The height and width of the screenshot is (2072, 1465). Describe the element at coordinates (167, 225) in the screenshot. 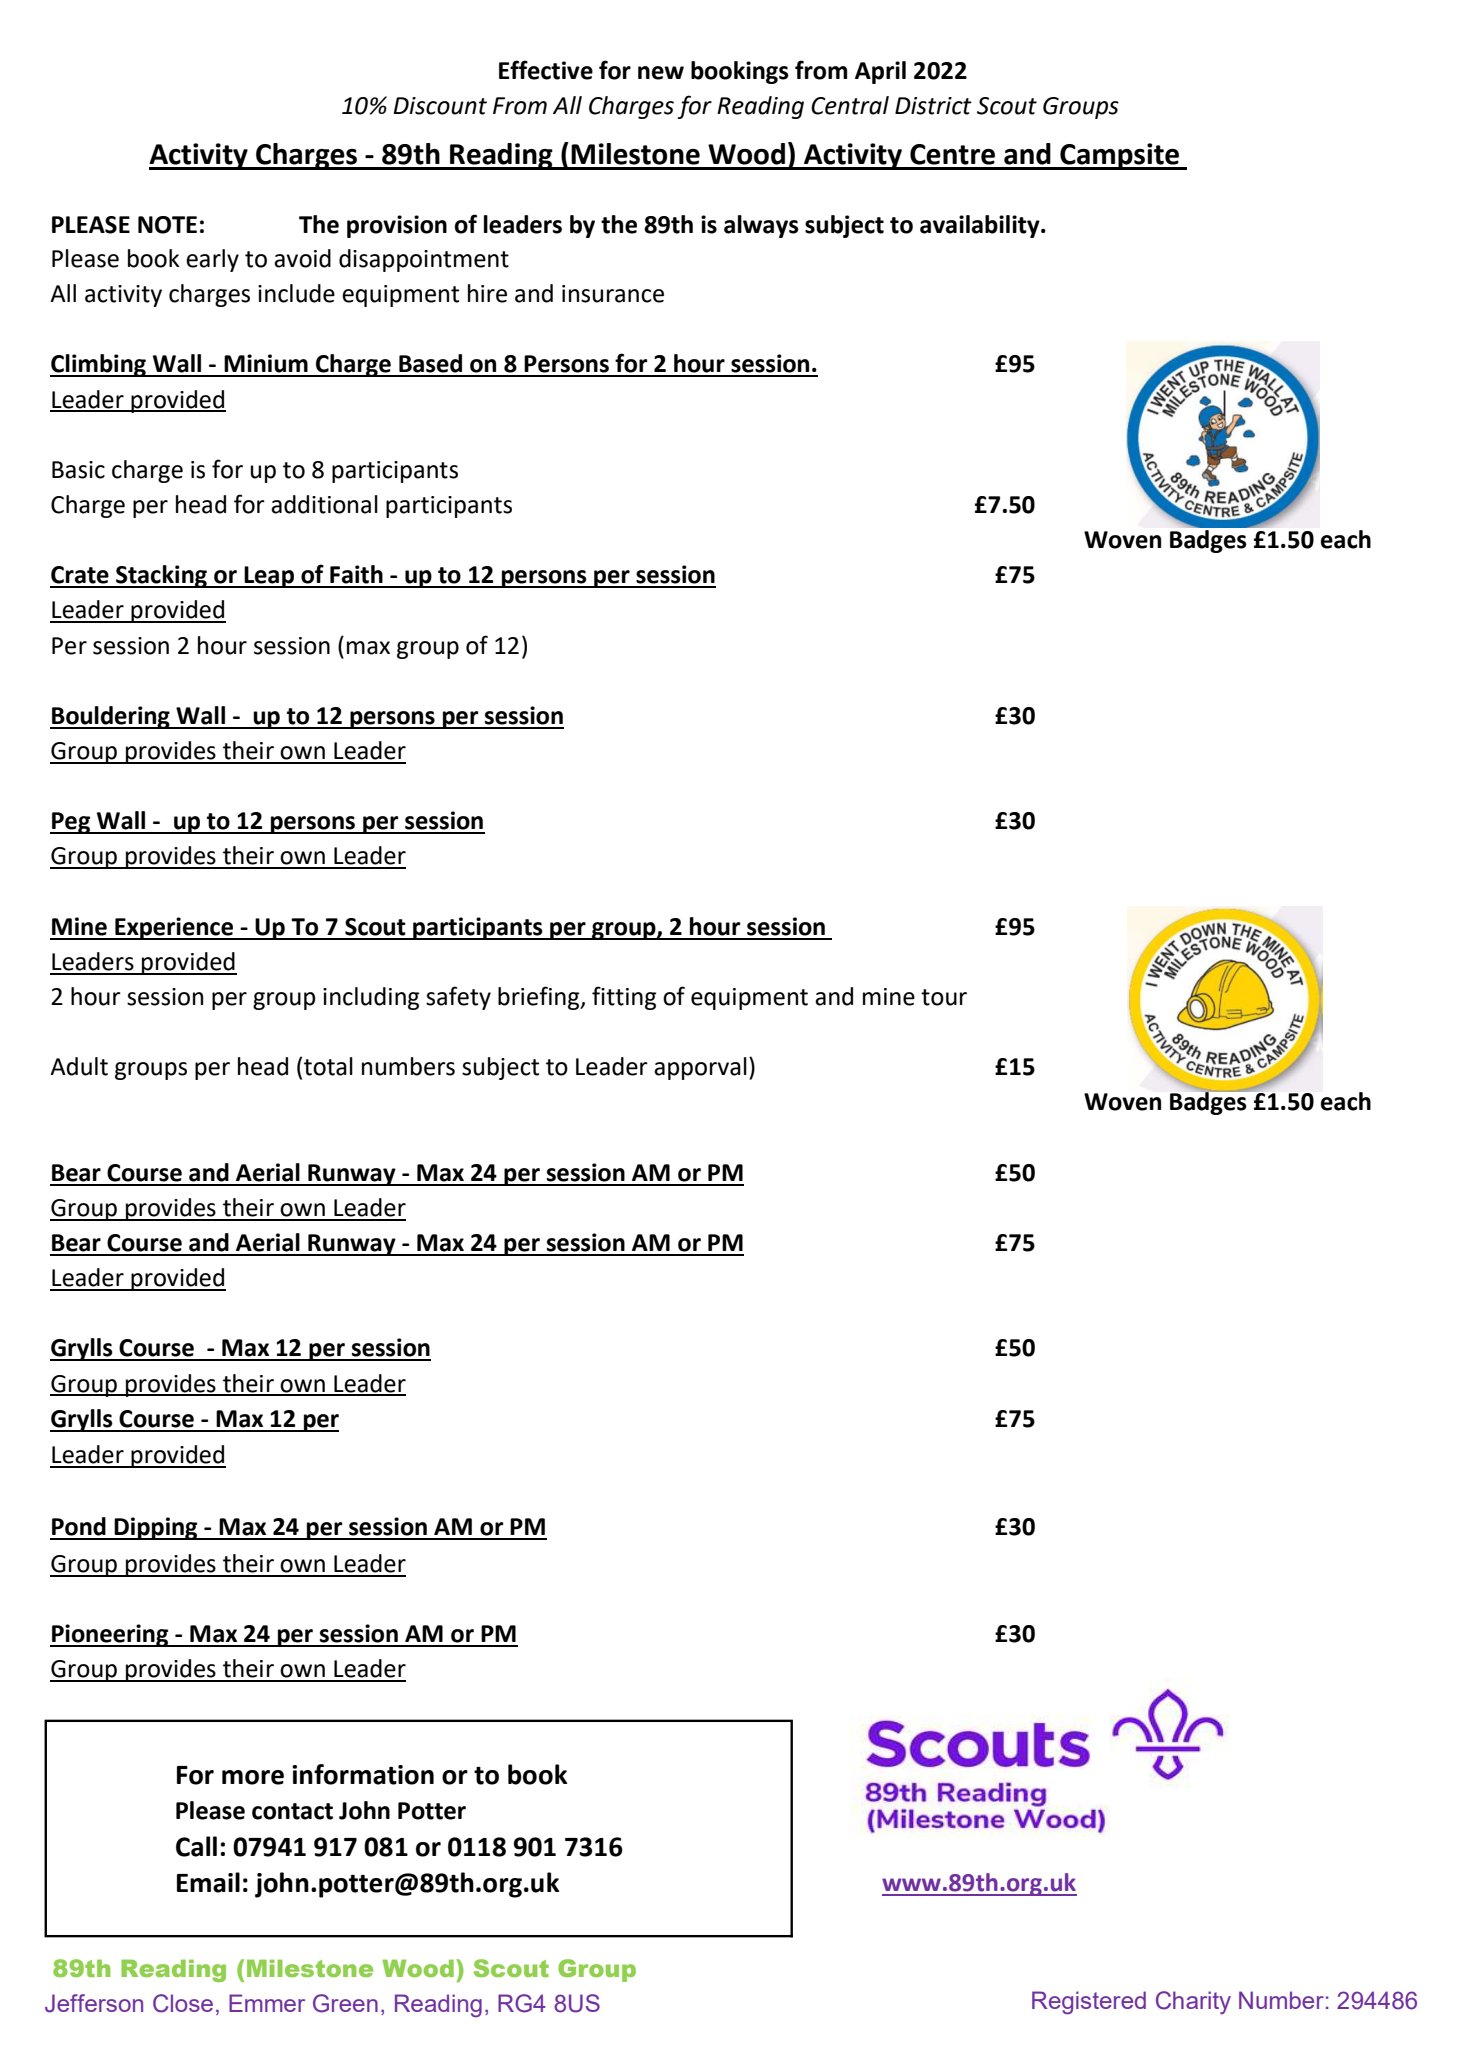

I see `NOTE` at that location.
